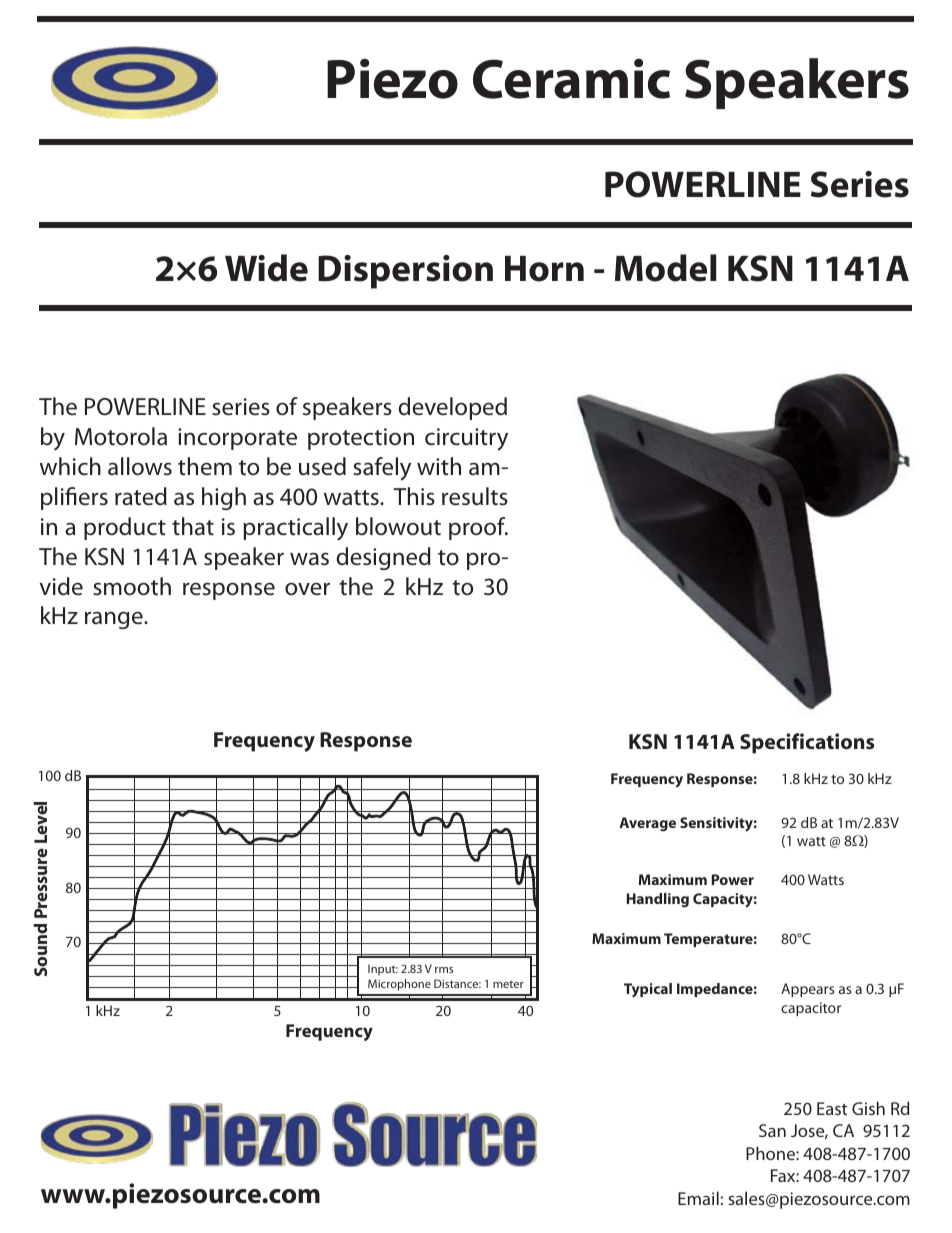  I want to click on Dispersion, so click(405, 272).
